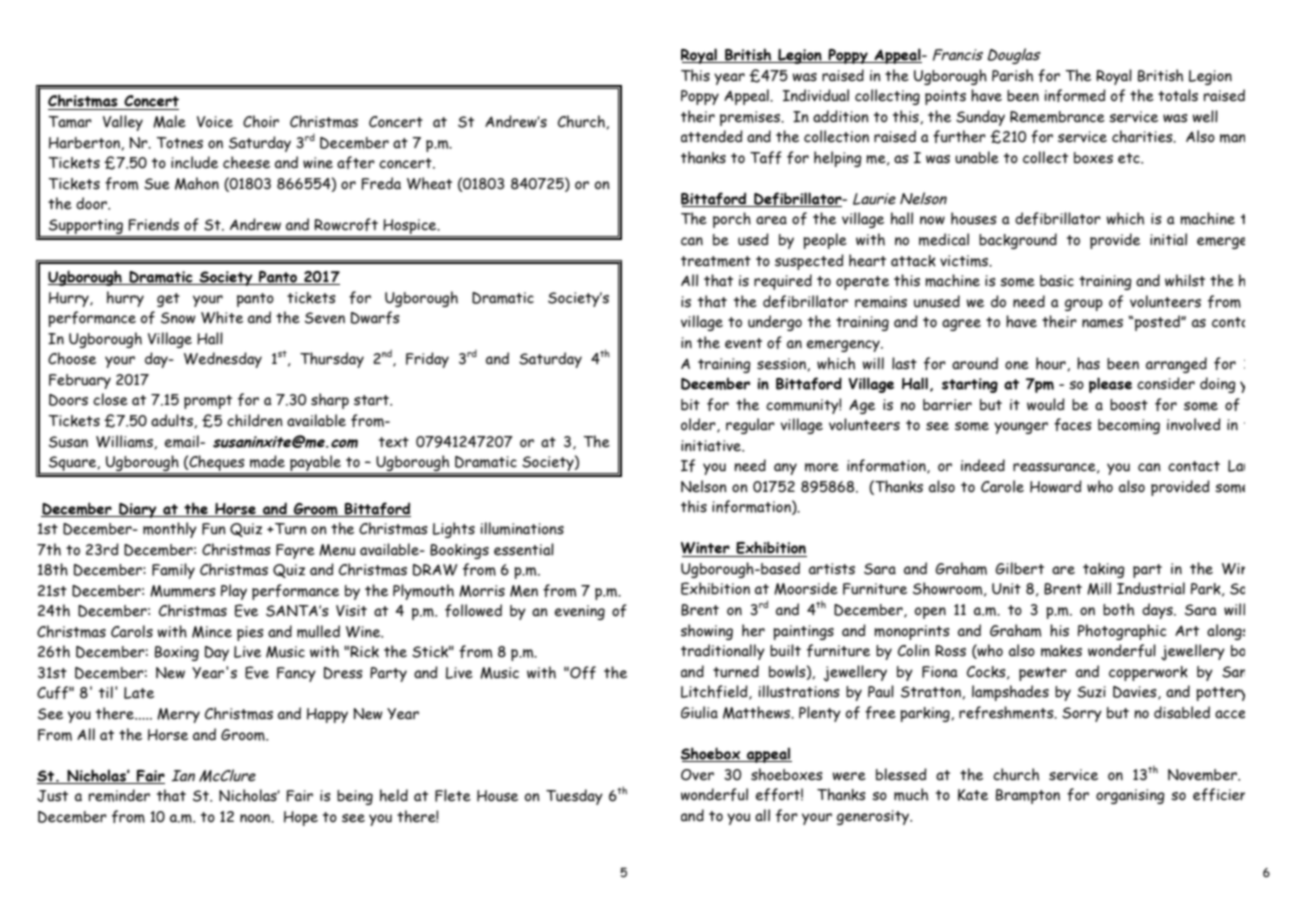  Describe the element at coordinates (524, 549) in the image. I see `essential` at that location.
